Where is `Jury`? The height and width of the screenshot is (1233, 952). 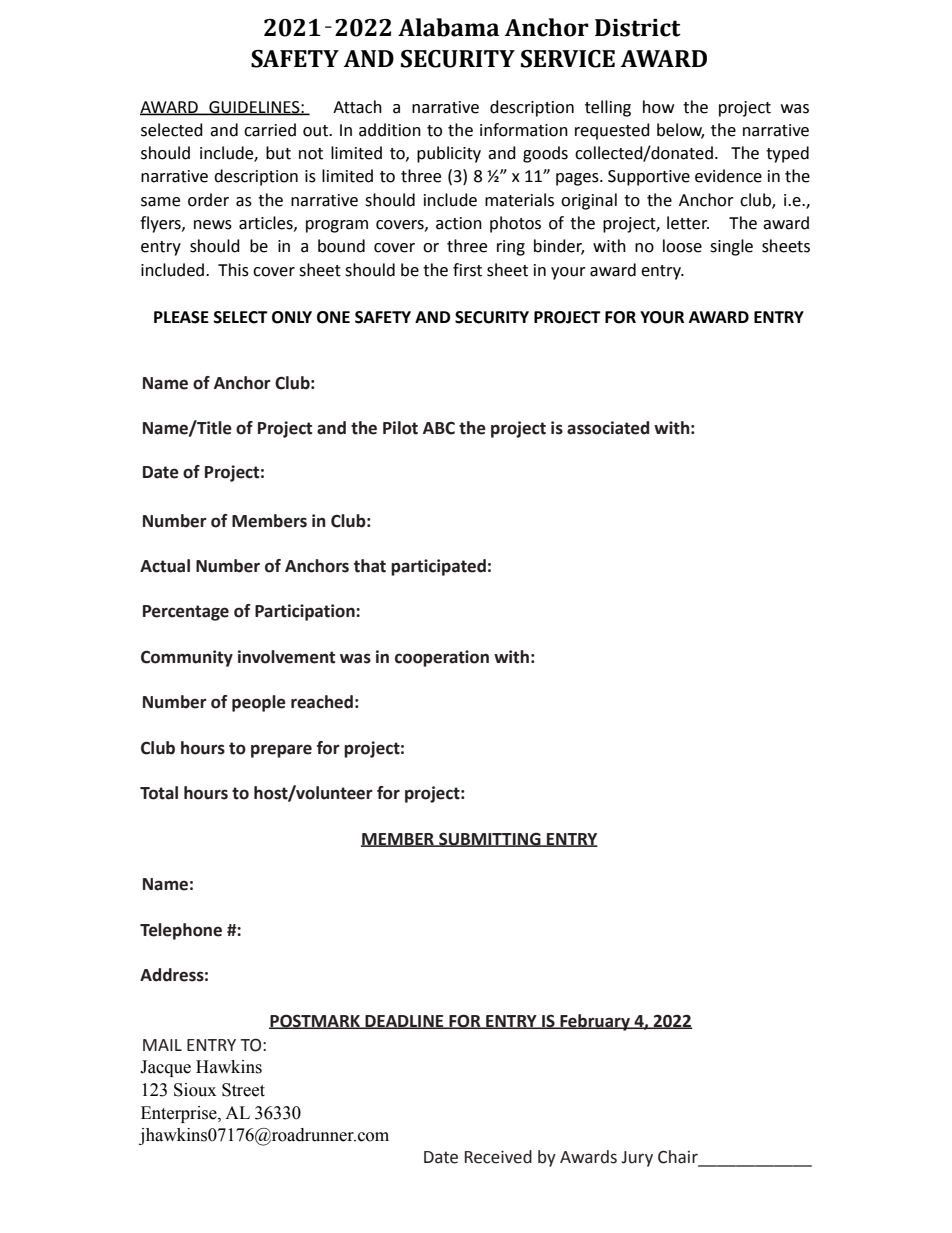 Jury is located at coordinates (637, 1159).
